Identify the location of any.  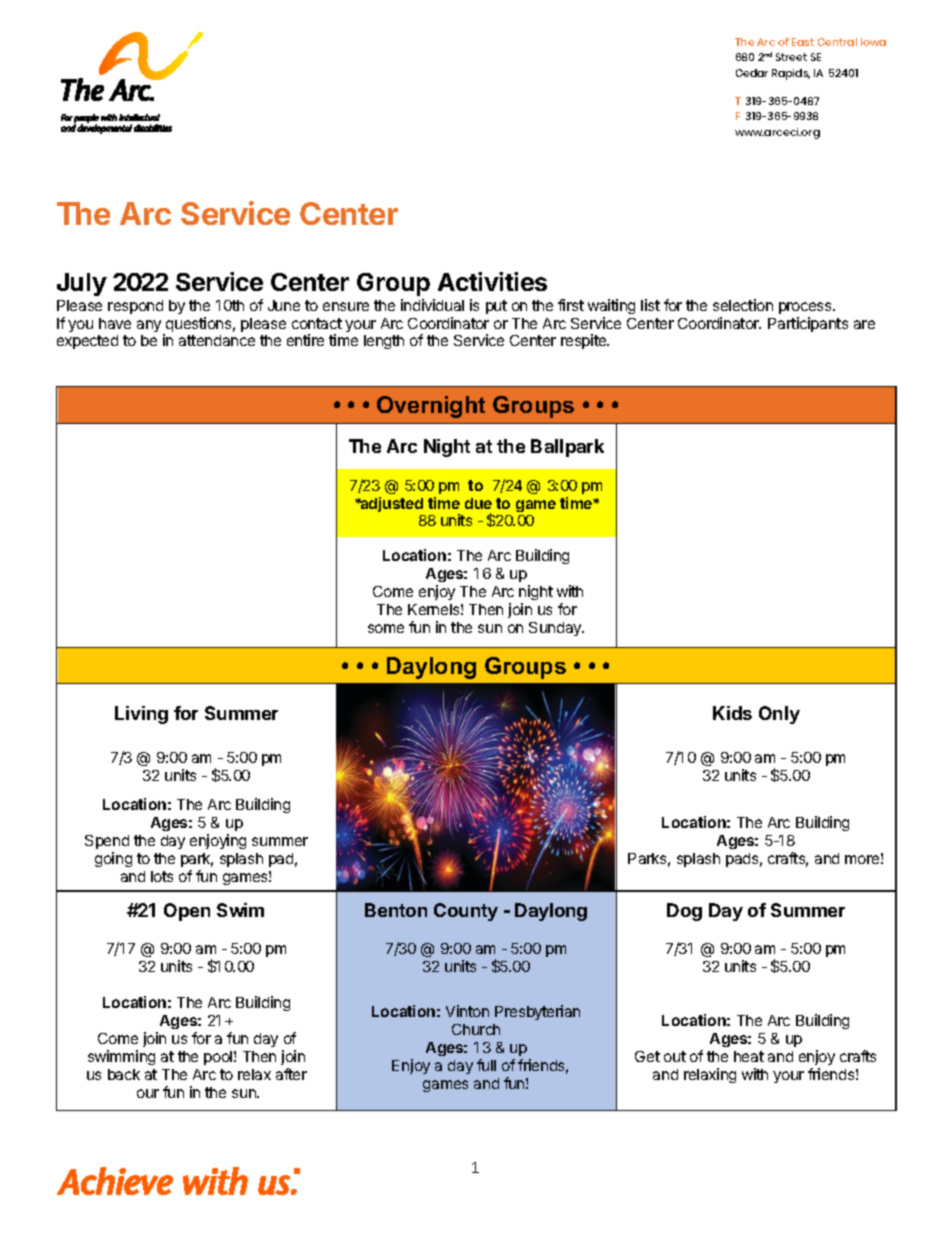
(150, 327).
